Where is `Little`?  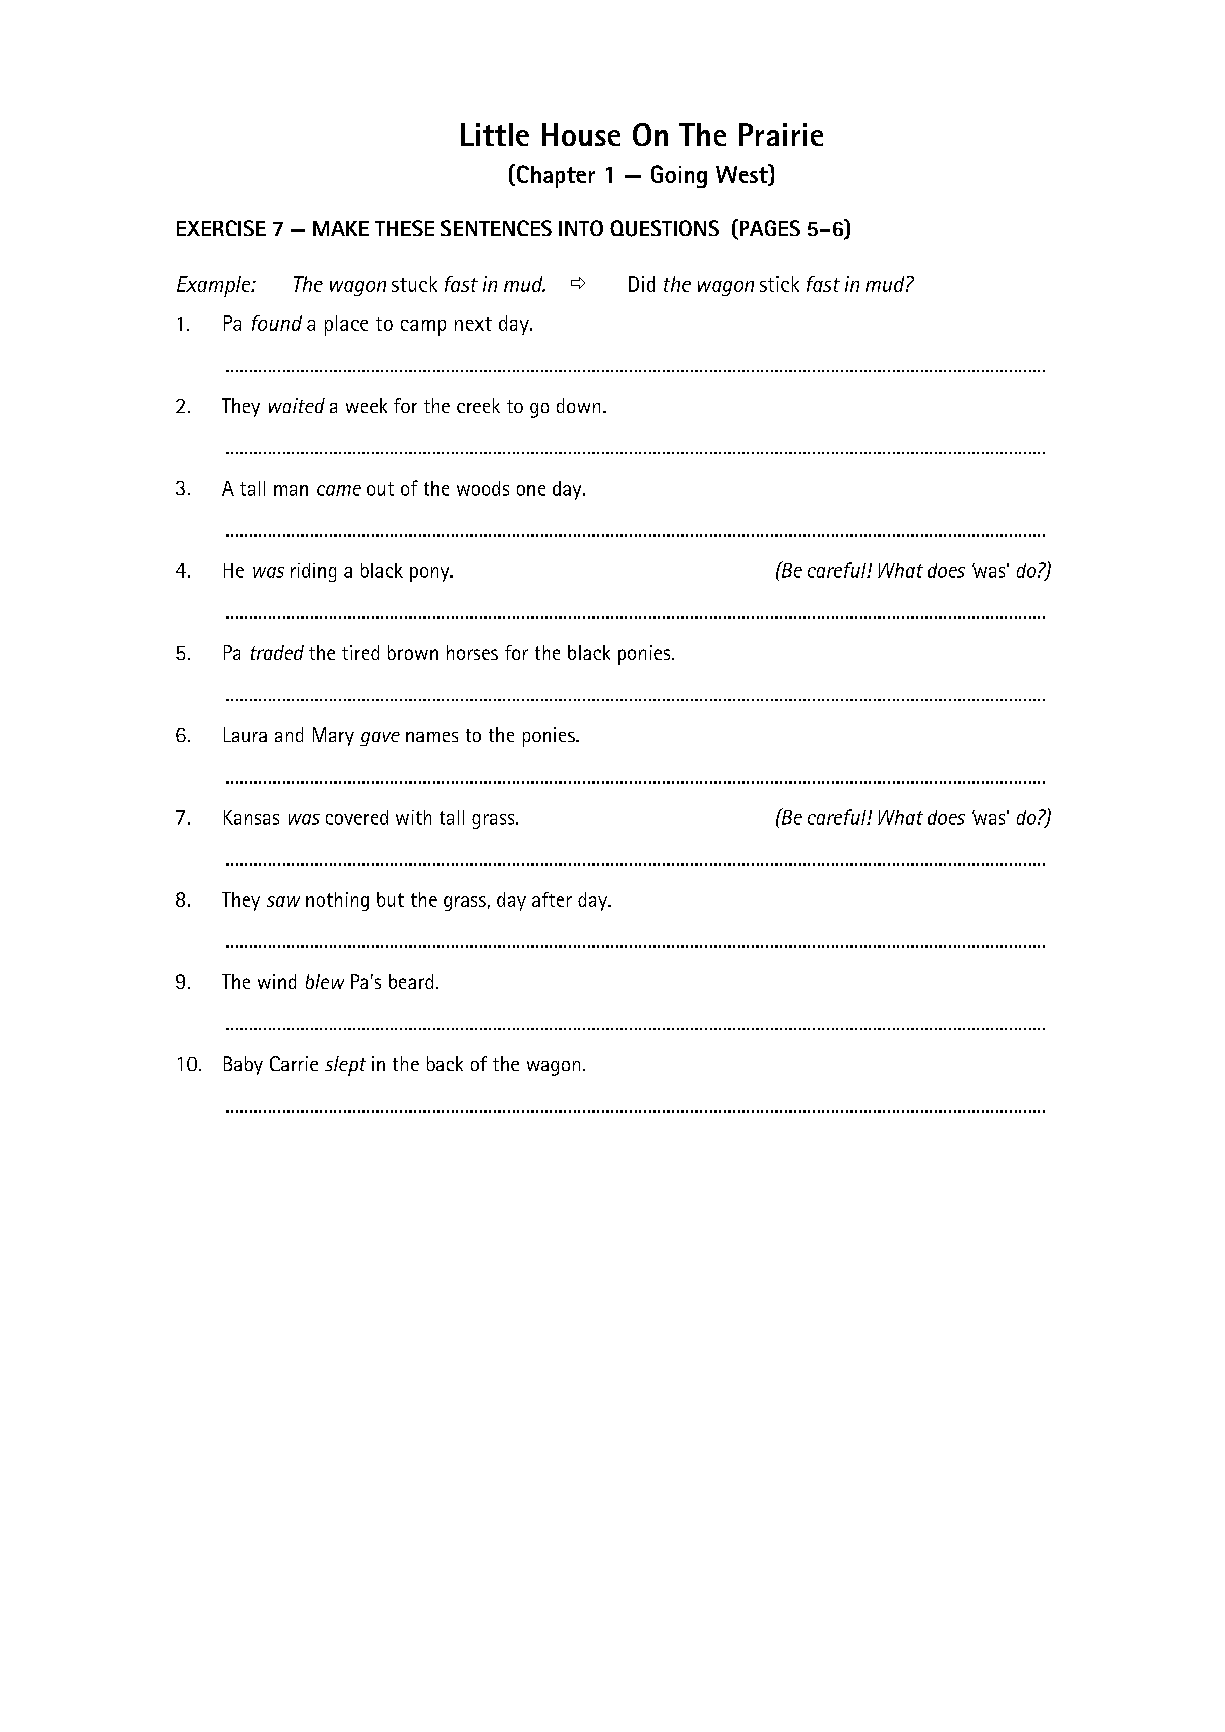
Little is located at coordinates (495, 134).
